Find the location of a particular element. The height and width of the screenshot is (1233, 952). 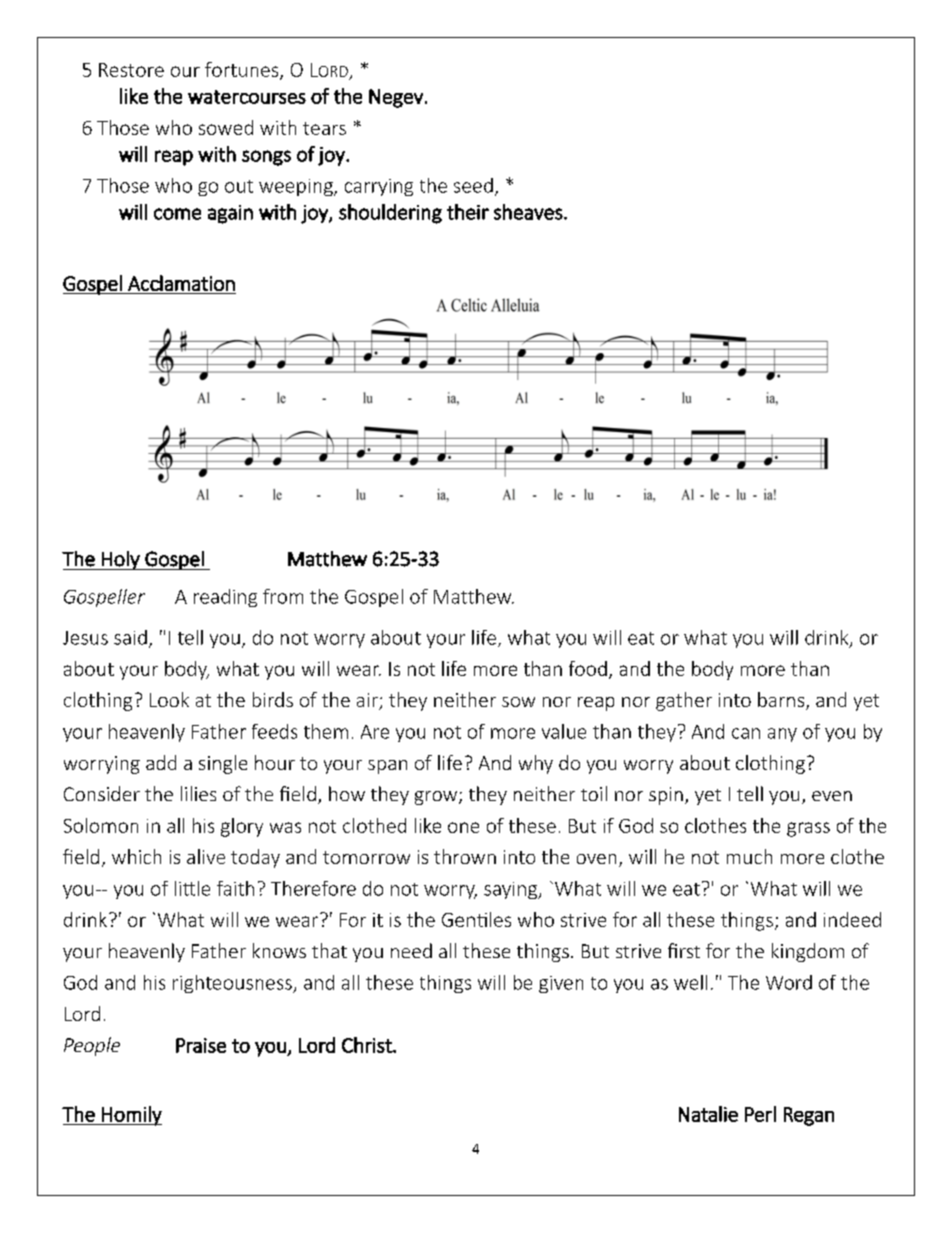

much is located at coordinates (749, 856).
